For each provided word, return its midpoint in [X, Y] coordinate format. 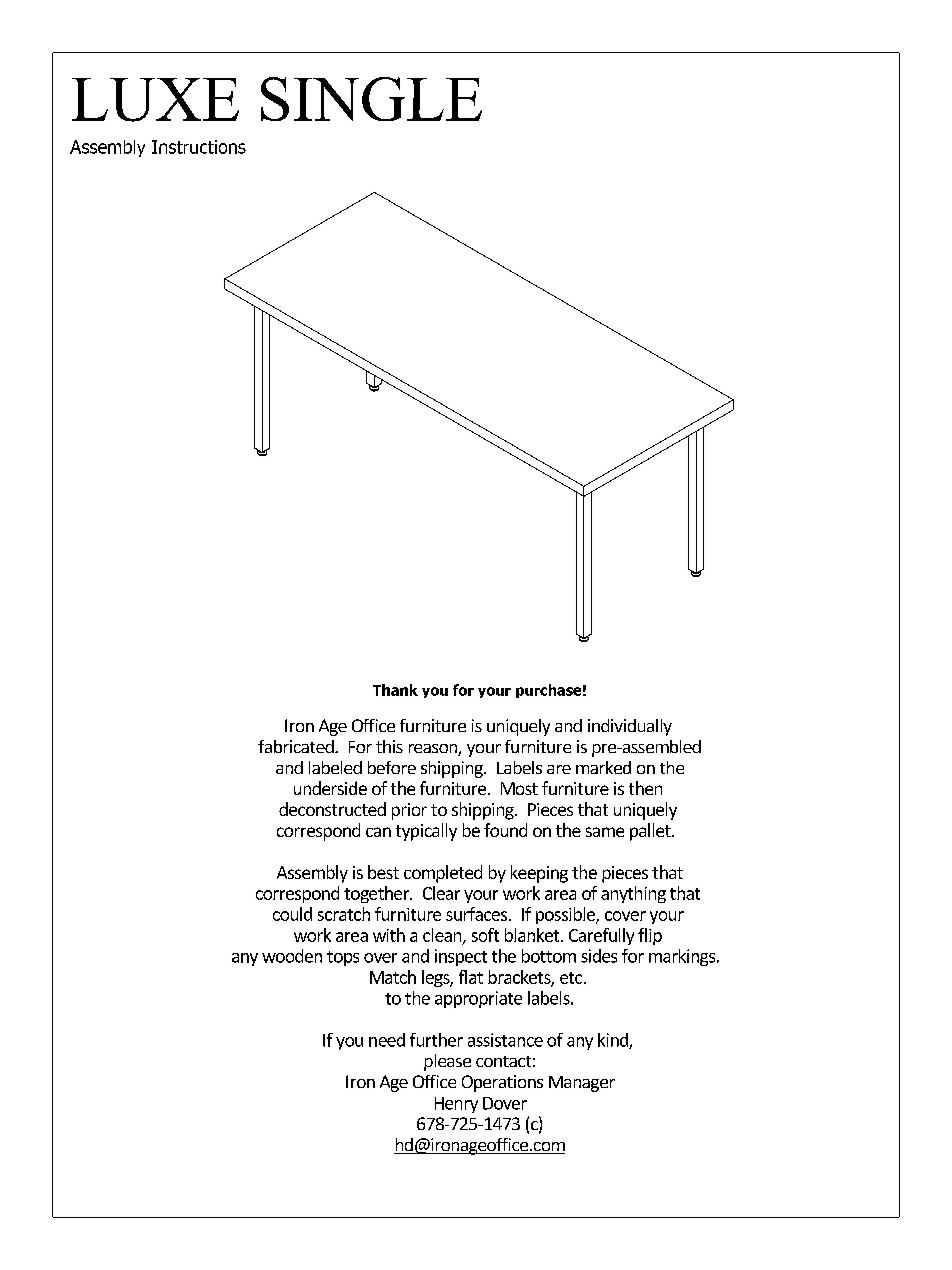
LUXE [155, 100]
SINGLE [371, 99]
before [392, 767]
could [292, 914]
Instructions [199, 147]
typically [426, 832]
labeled [335, 767]
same [605, 832]
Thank [395, 690]
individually [630, 727]
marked [603, 767]
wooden [292, 956]
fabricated [297, 746]
